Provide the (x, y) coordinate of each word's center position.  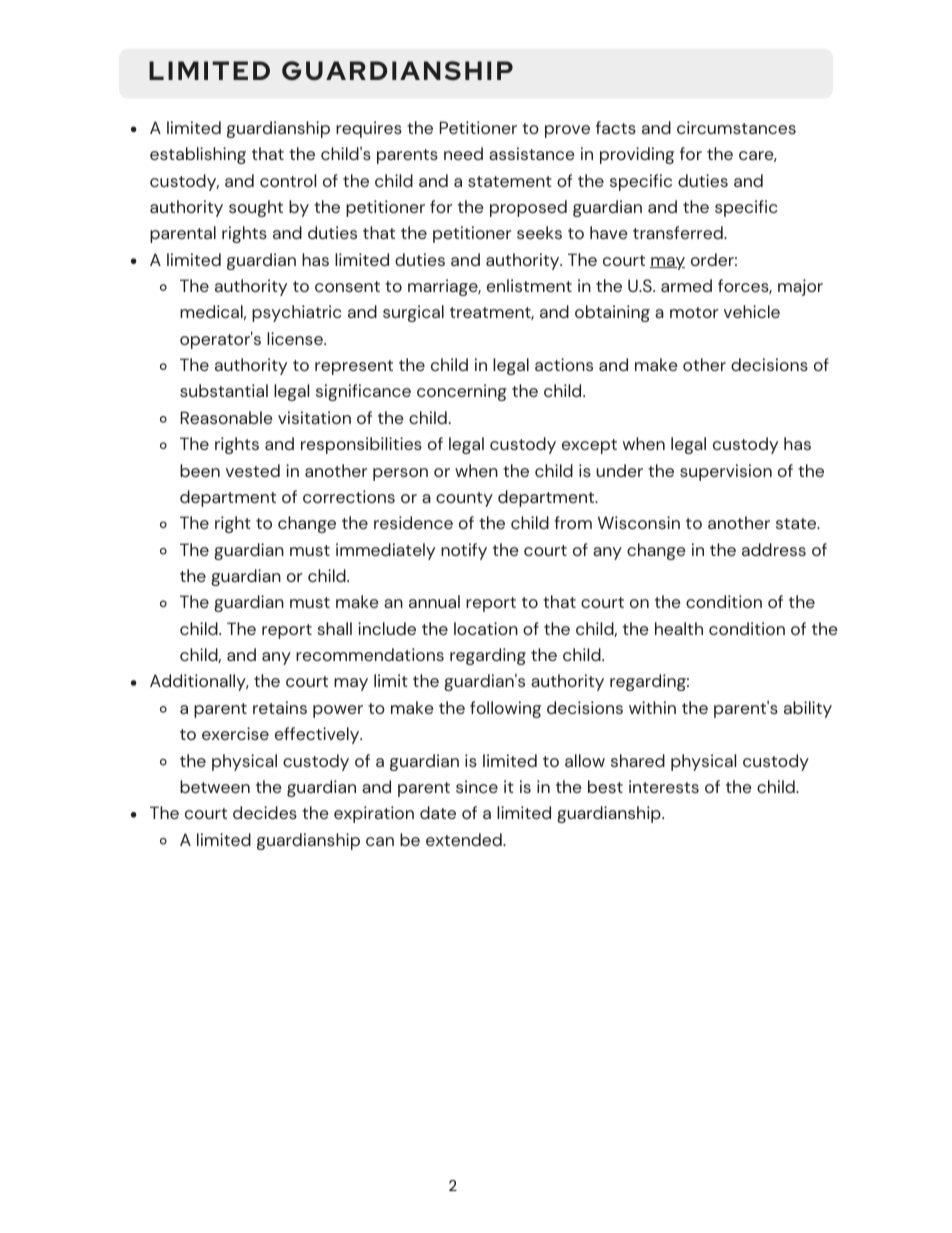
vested (253, 470)
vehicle (752, 311)
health (679, 628)
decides (265, 812)
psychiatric (296, 313)
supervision (726, 472)
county (464, 499)
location (486, 628)
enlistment (529, 285)
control (288, 180)
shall (334, 628)
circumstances (736, 127)
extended (465, 839)
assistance (532, 153)
